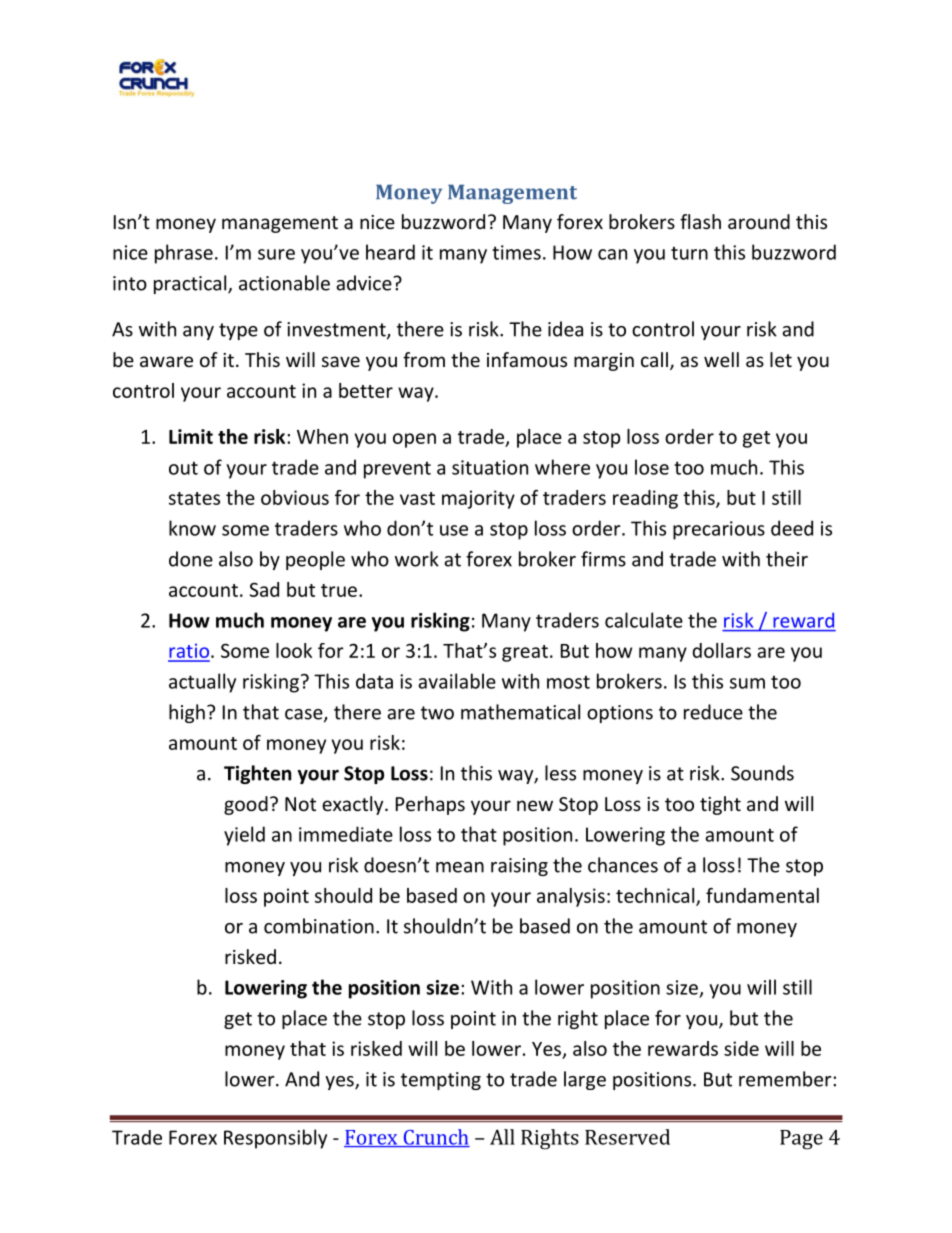 Image resolution: width=952 pixels, height=1233 pixels. Describe the element at coordinates (435, 1138) in the screenshot. I see `Crunch` at that location.
